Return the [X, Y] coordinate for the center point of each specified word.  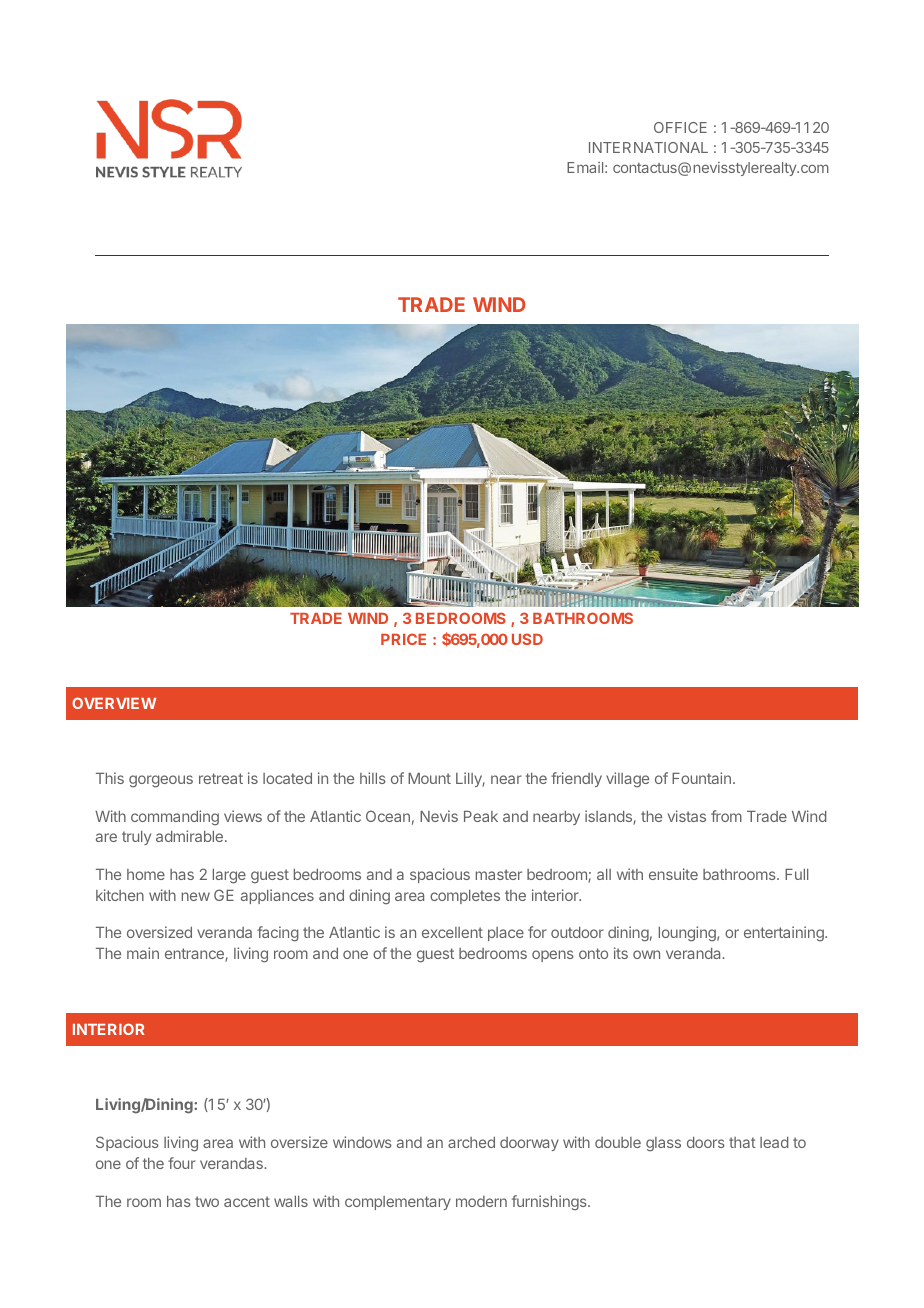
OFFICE [680, 127]
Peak [481, 816]
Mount [429, 778]
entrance [195, 955]
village [627, 779]
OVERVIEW [114, 703]
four [182, 1163]
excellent [452, 932]
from [726, 816]
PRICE [403, 639]
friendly [576, 779]
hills [373, 778]
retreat [221, 778]
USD [527, 639]
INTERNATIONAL [648, 147]
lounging [688, 934]
